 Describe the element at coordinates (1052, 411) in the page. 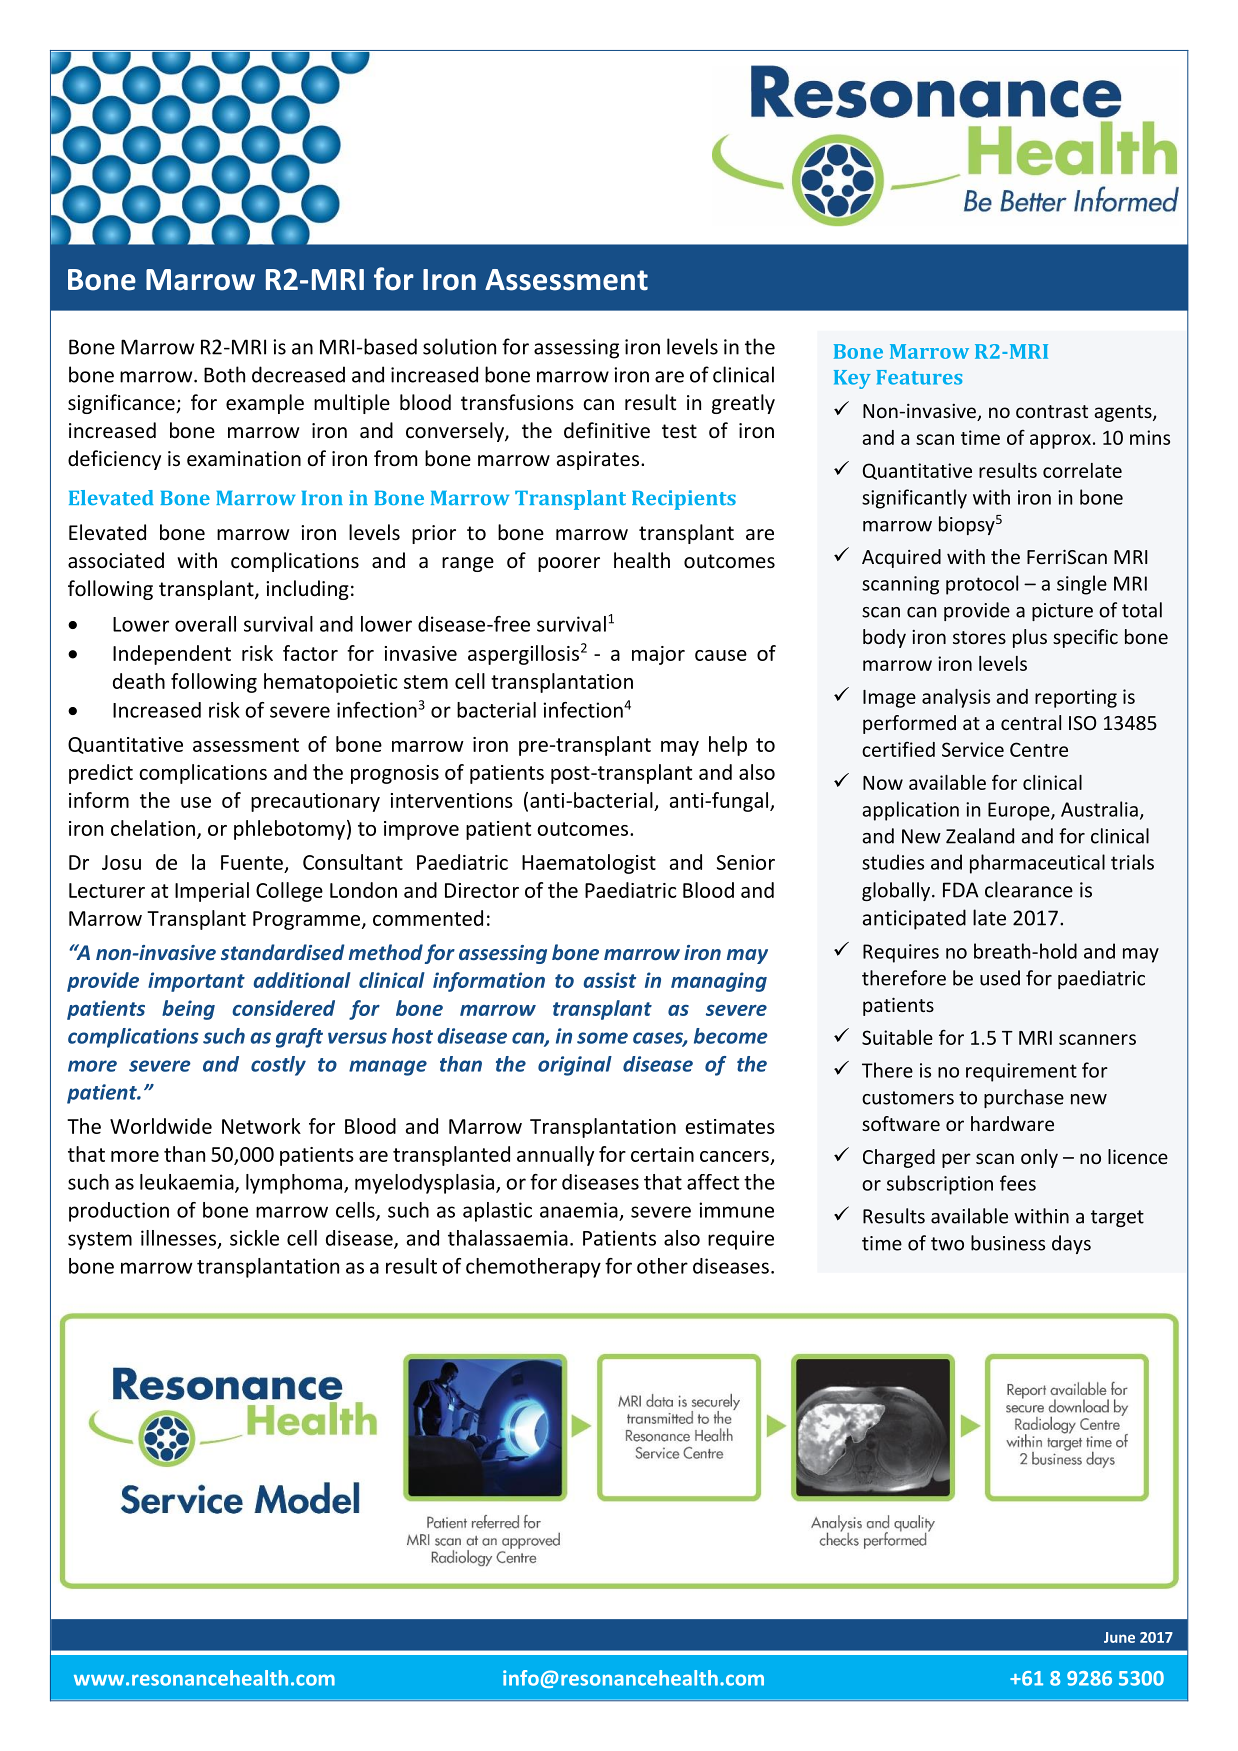

I see `contrast` at that location.
